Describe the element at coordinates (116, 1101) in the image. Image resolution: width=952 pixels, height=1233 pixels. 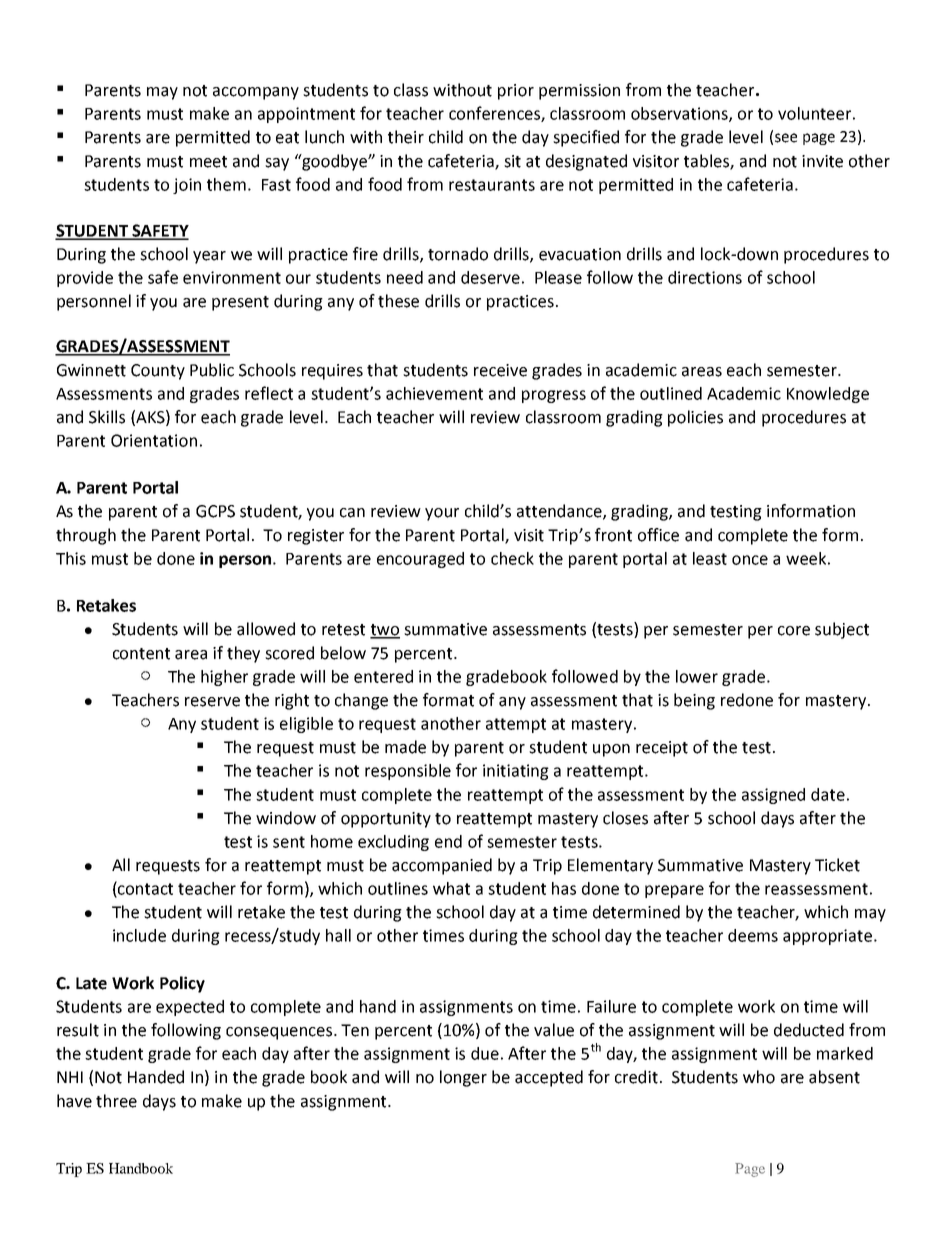
I see `three` at that location.
